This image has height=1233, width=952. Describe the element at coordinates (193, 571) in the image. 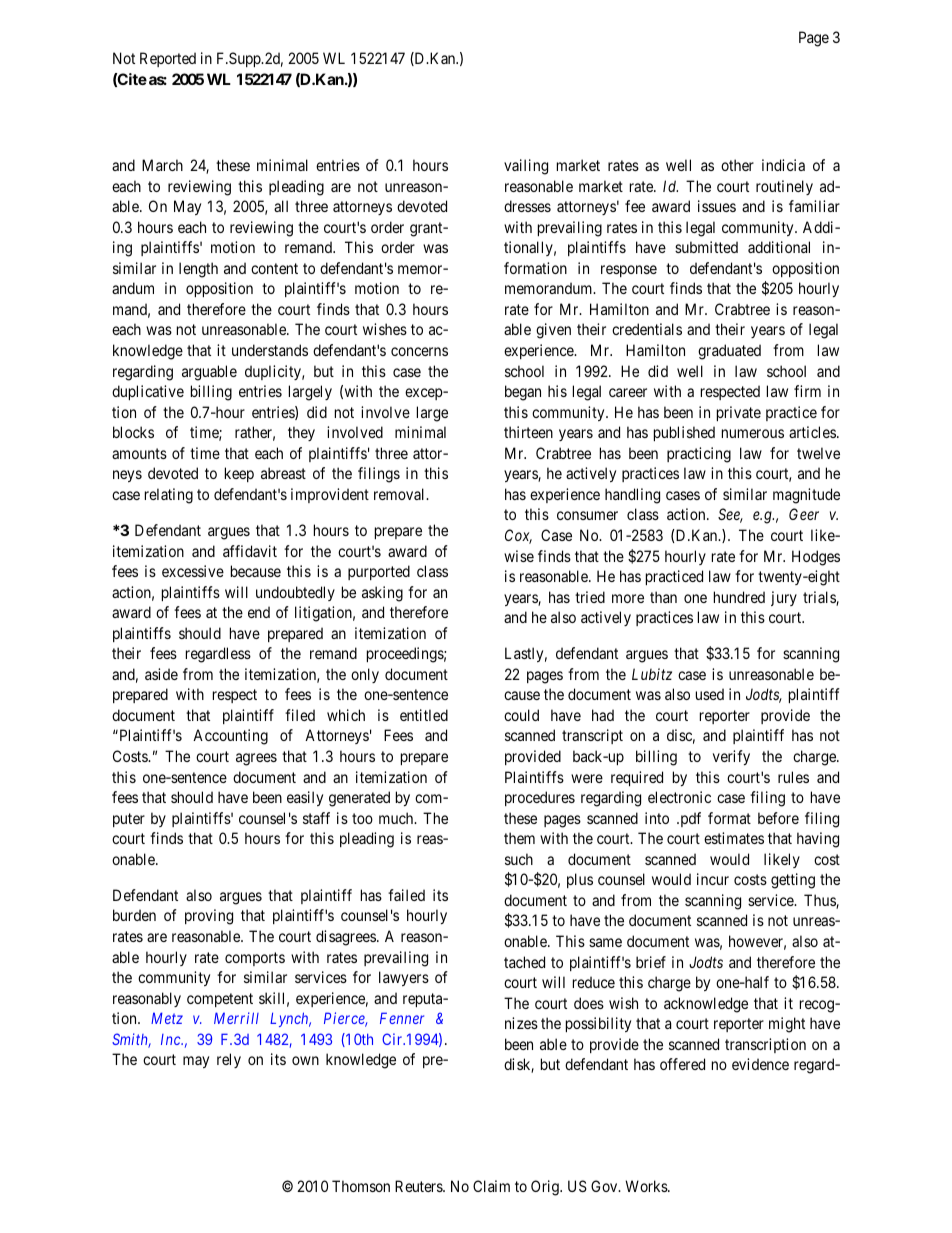

I see `excessive` at that location.
